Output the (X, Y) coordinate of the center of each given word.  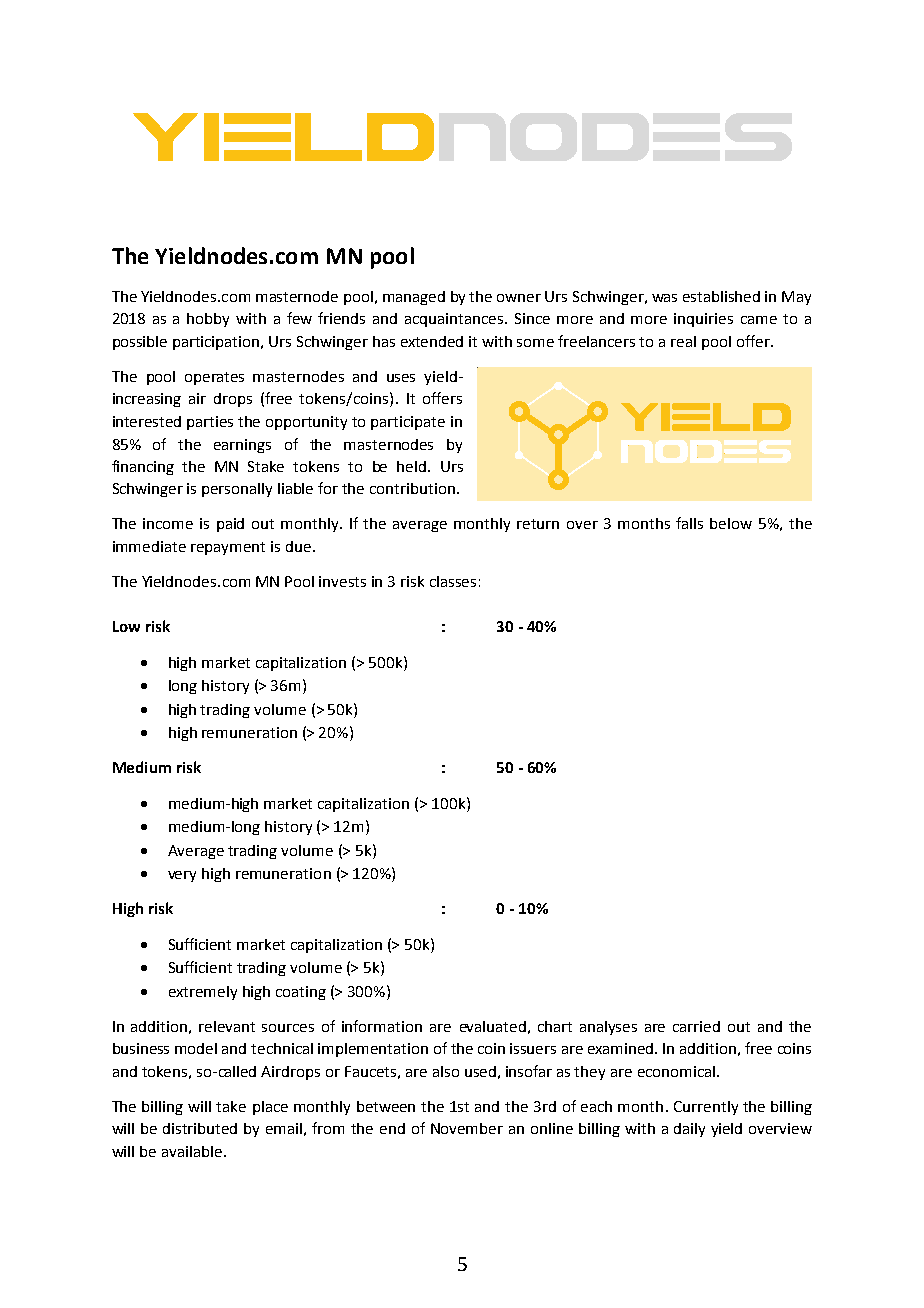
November (467, 1128)
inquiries (703, 320)
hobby (208, 320)
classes (453, 581)
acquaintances (455, 320)
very (182, 876)
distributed (200, 1128)
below (731, 523)
